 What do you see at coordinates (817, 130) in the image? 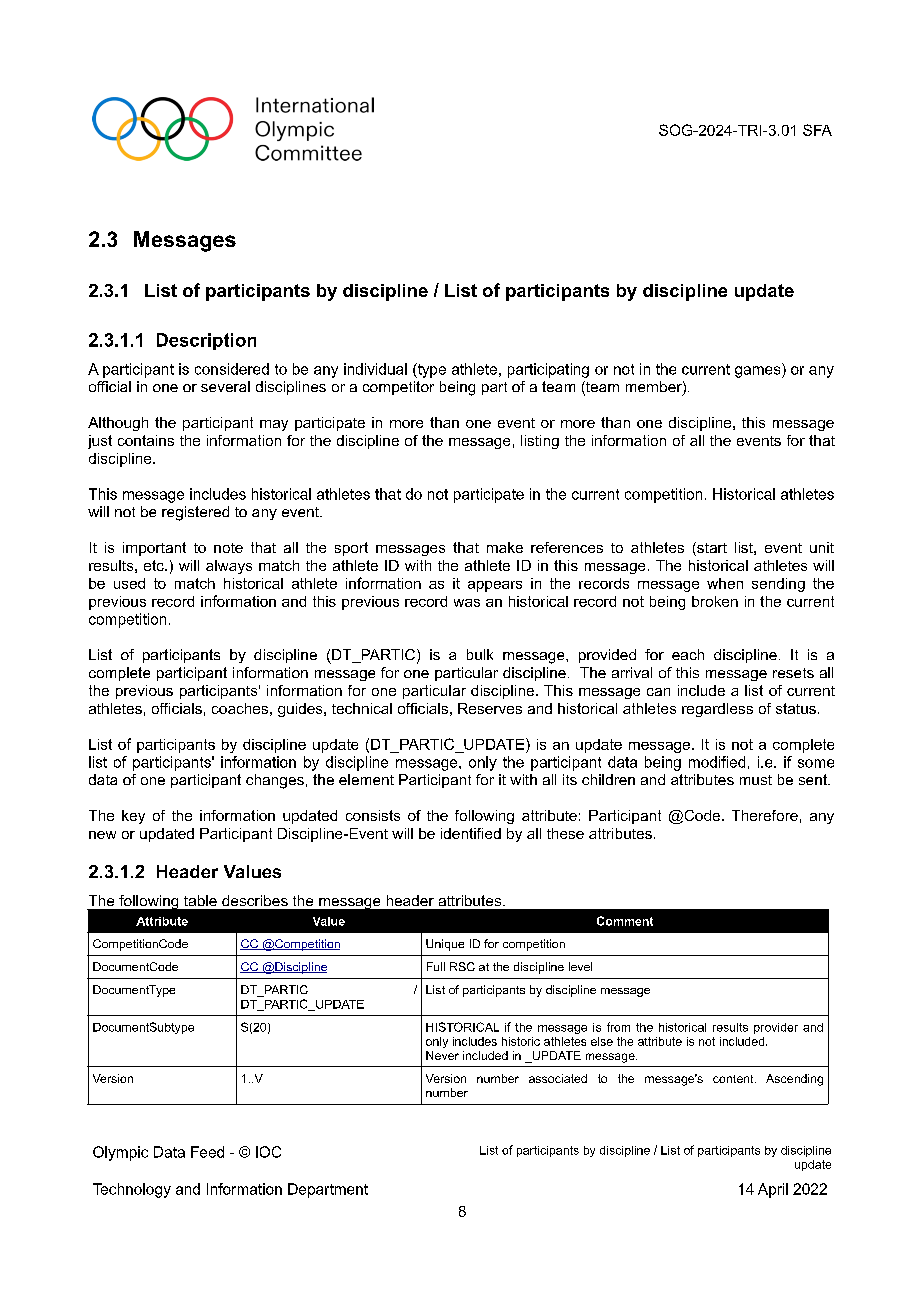
I see `SFA` at bounding box center [817, 130].
